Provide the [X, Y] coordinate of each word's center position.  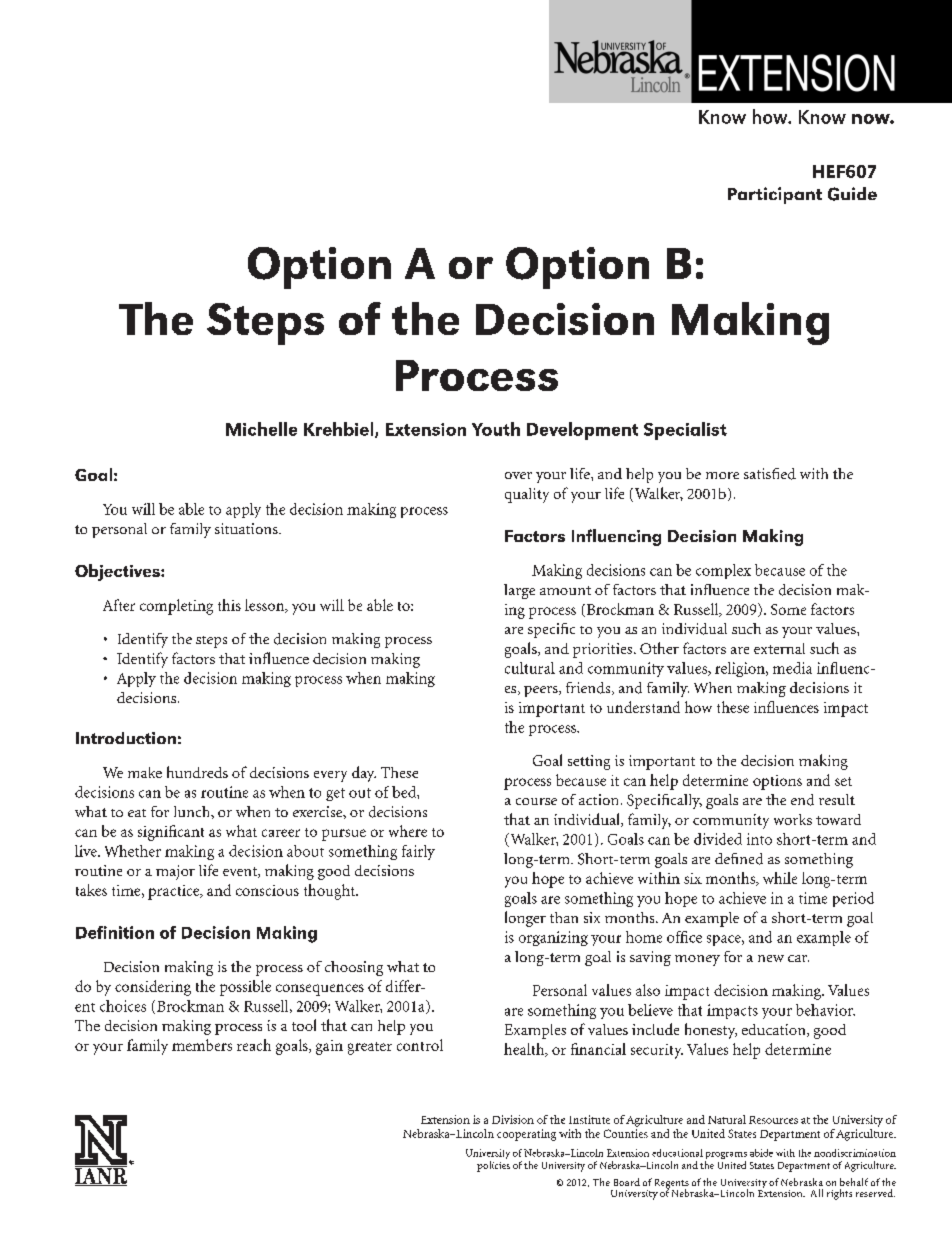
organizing [553, 938]
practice [175, 892]
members [202, 1045]
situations [247, 528]
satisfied [770, 474]
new [771, 958]
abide [761, 1153]
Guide [852, 194]
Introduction [126, 738]
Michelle [261, 429]
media [792, 668]
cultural [530, 668]
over [518, 475]
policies [493, 1166]
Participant [775, 195]
